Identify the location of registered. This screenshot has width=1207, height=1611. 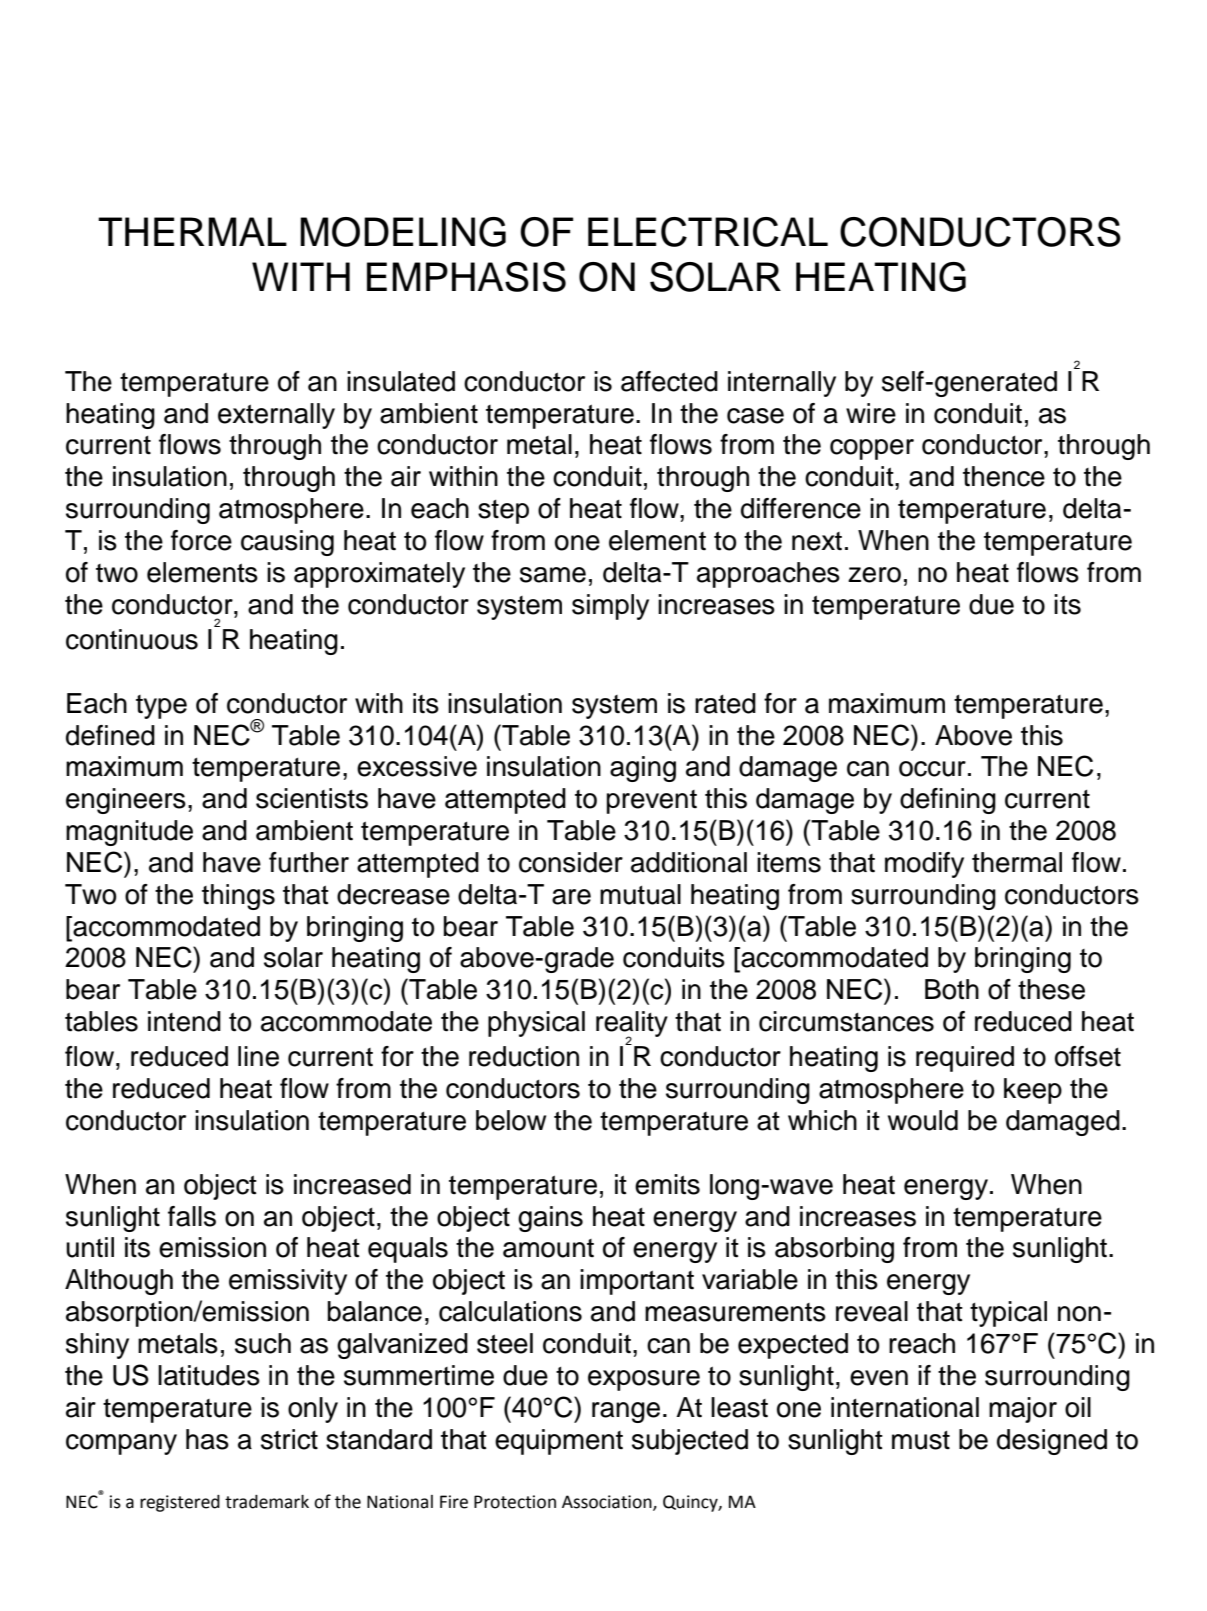
(180, 1503).
